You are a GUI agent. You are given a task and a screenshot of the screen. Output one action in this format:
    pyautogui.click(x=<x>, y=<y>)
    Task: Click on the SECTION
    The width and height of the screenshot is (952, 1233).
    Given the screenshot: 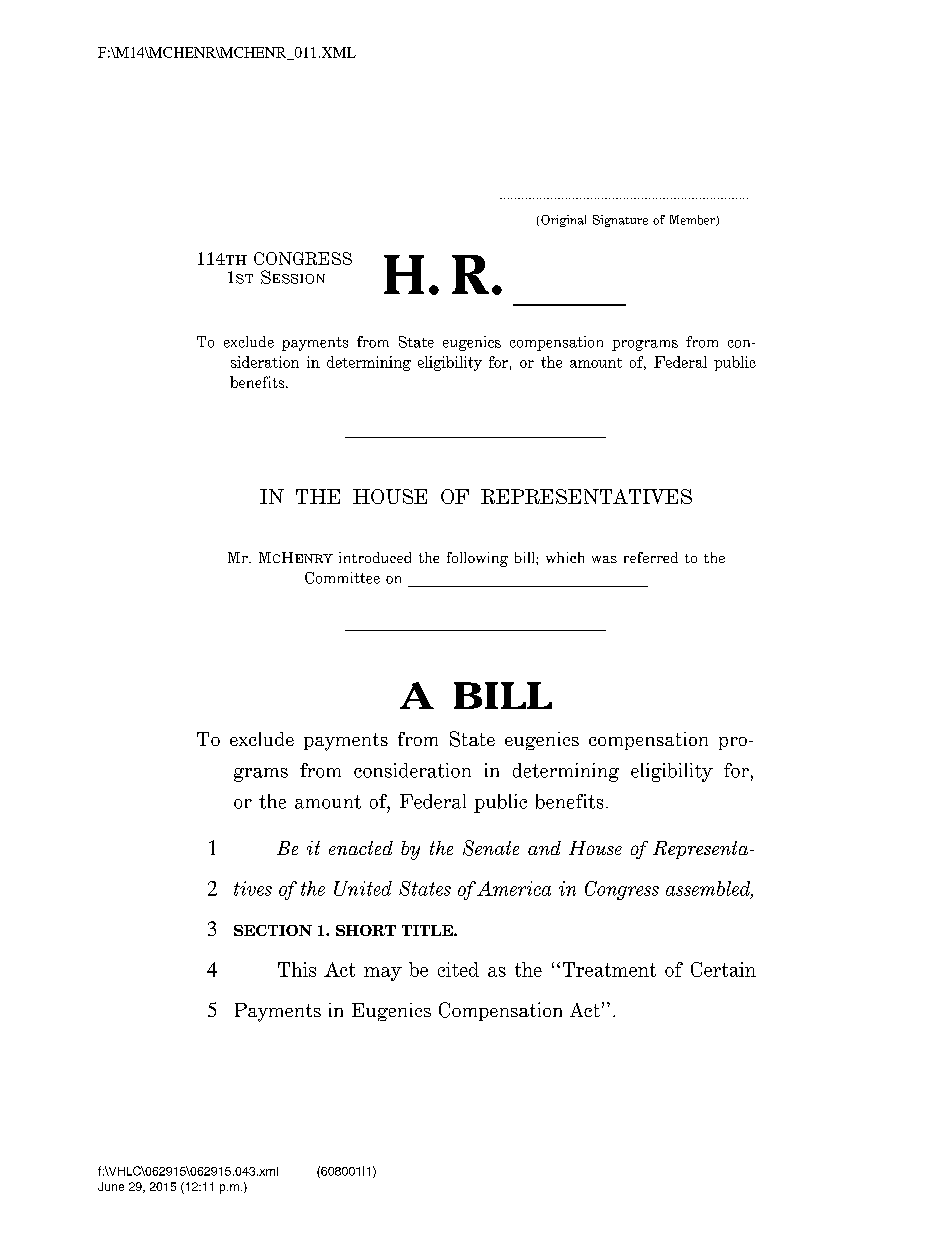 What is the action you would take?
    pyautogui.click(x=273, y=930)
